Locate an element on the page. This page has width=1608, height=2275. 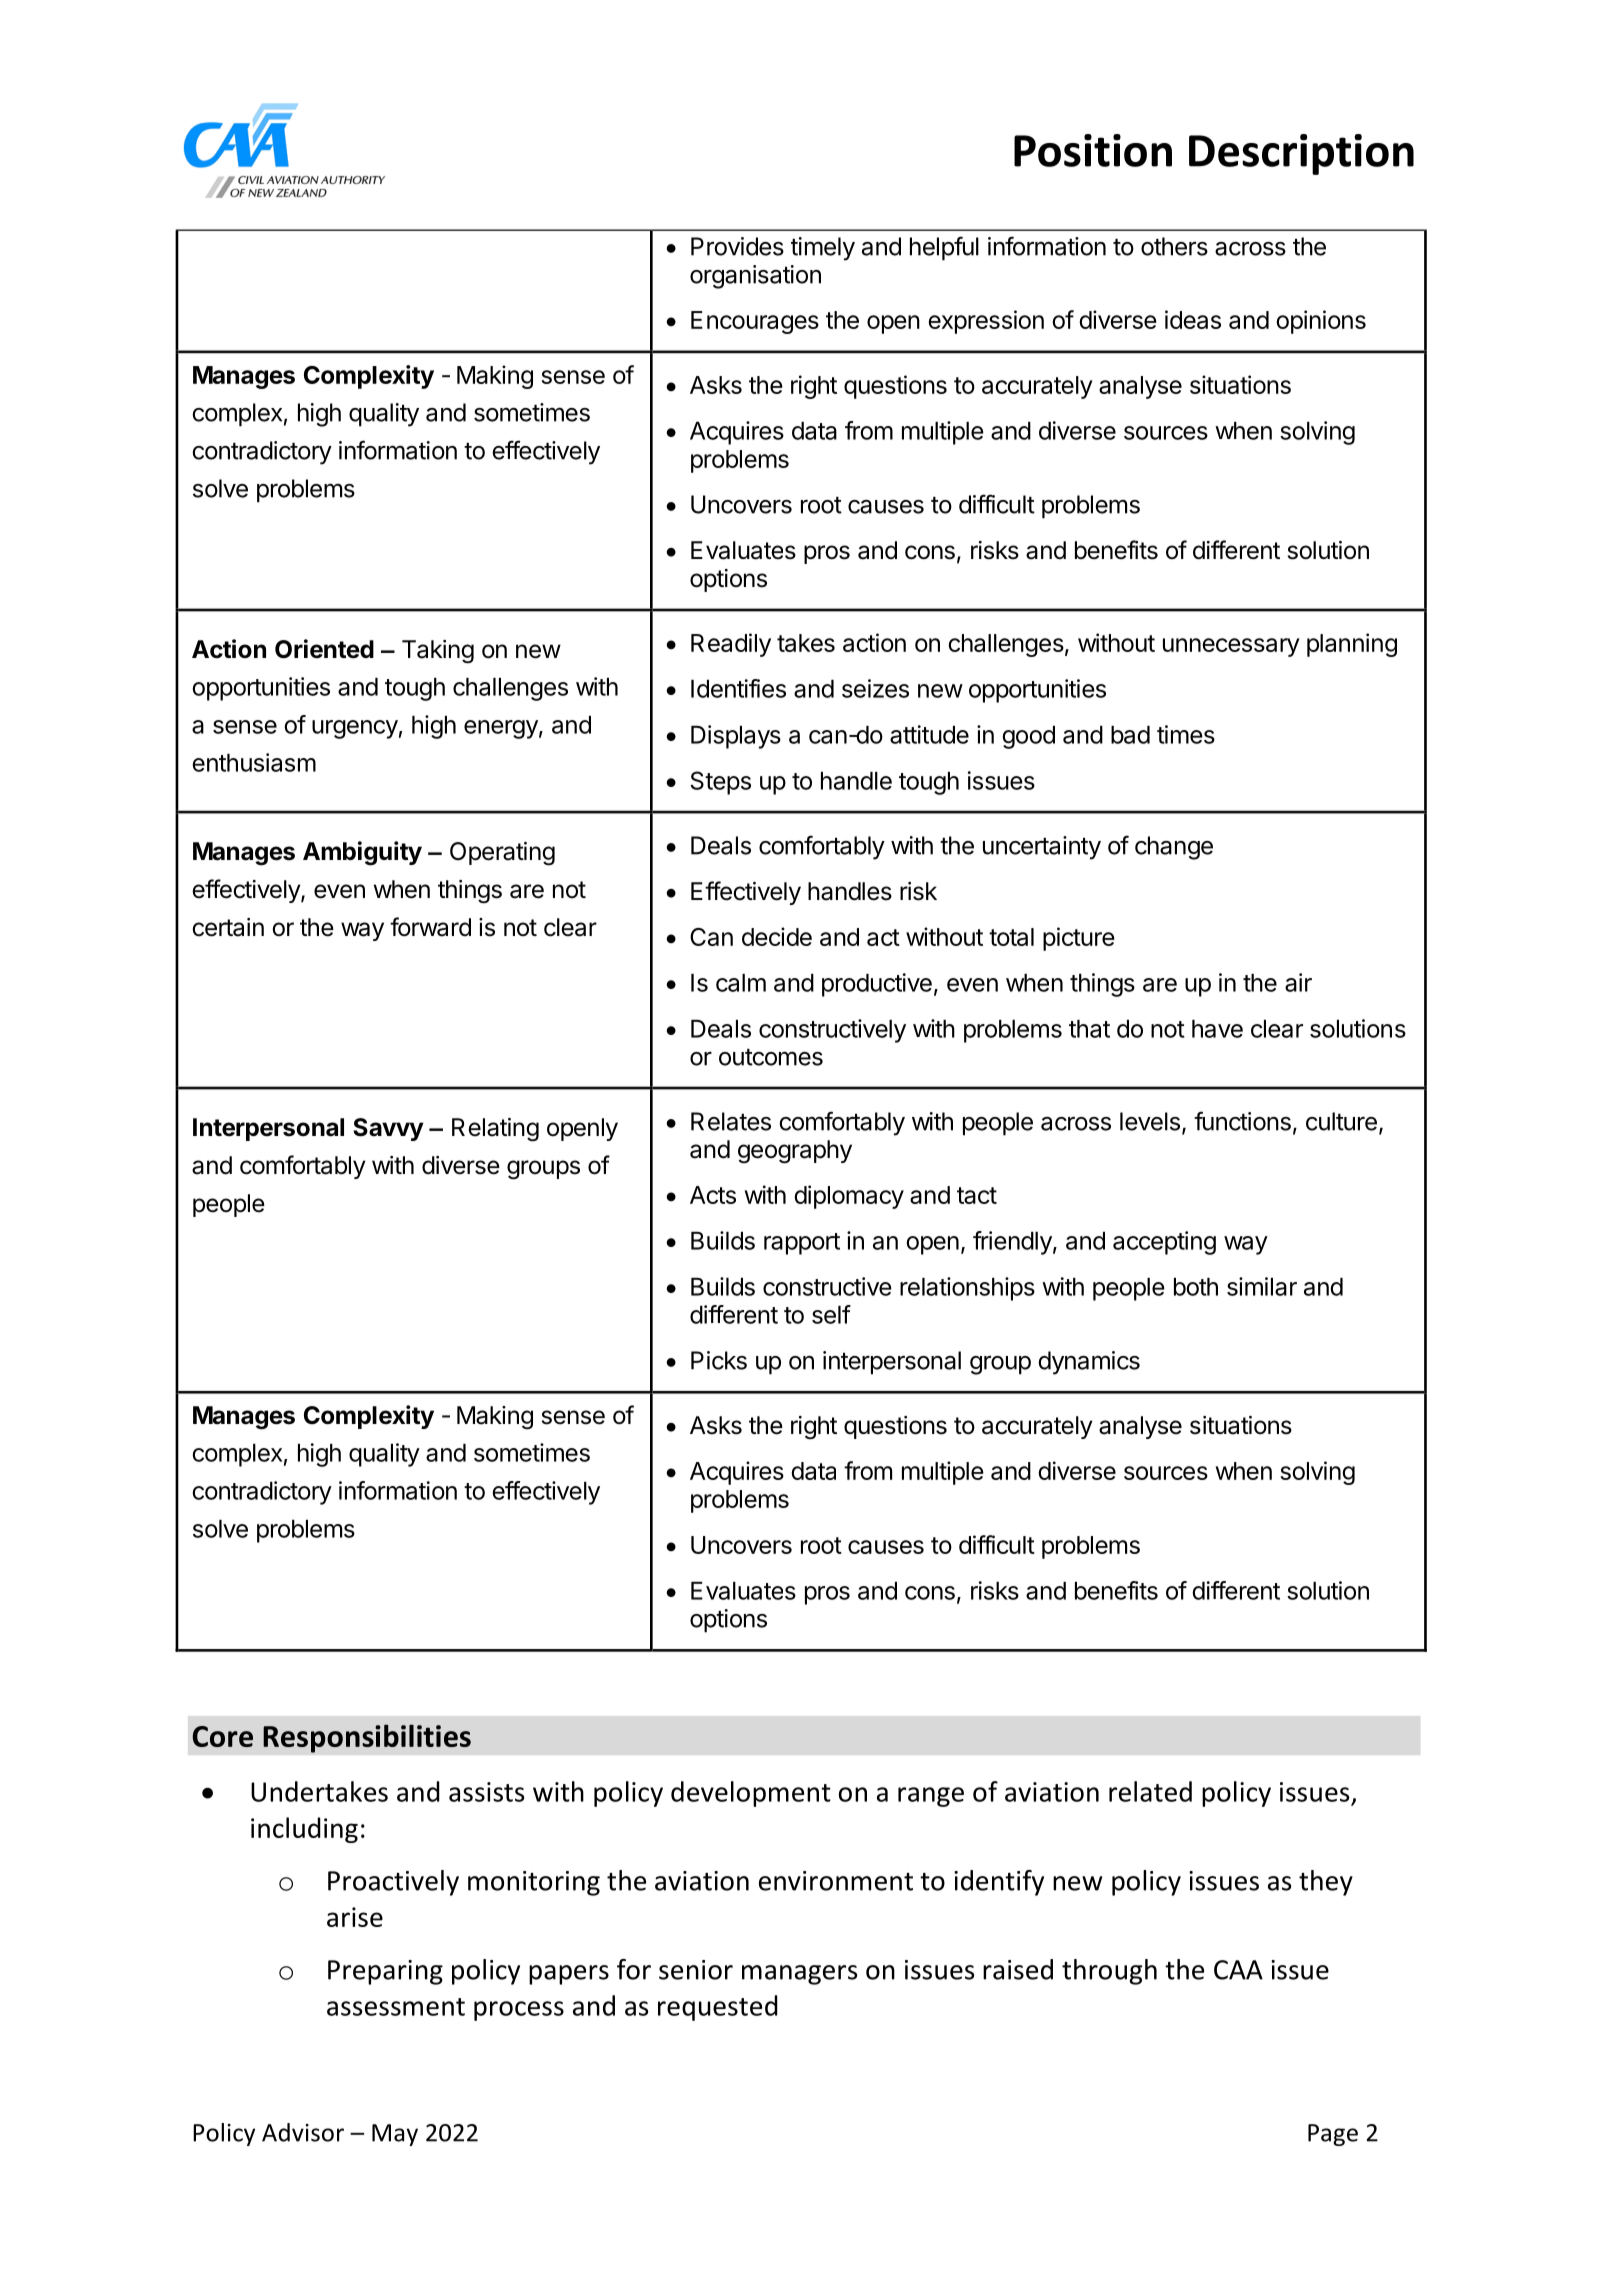
Provides is located at coordinates (737, 246).
